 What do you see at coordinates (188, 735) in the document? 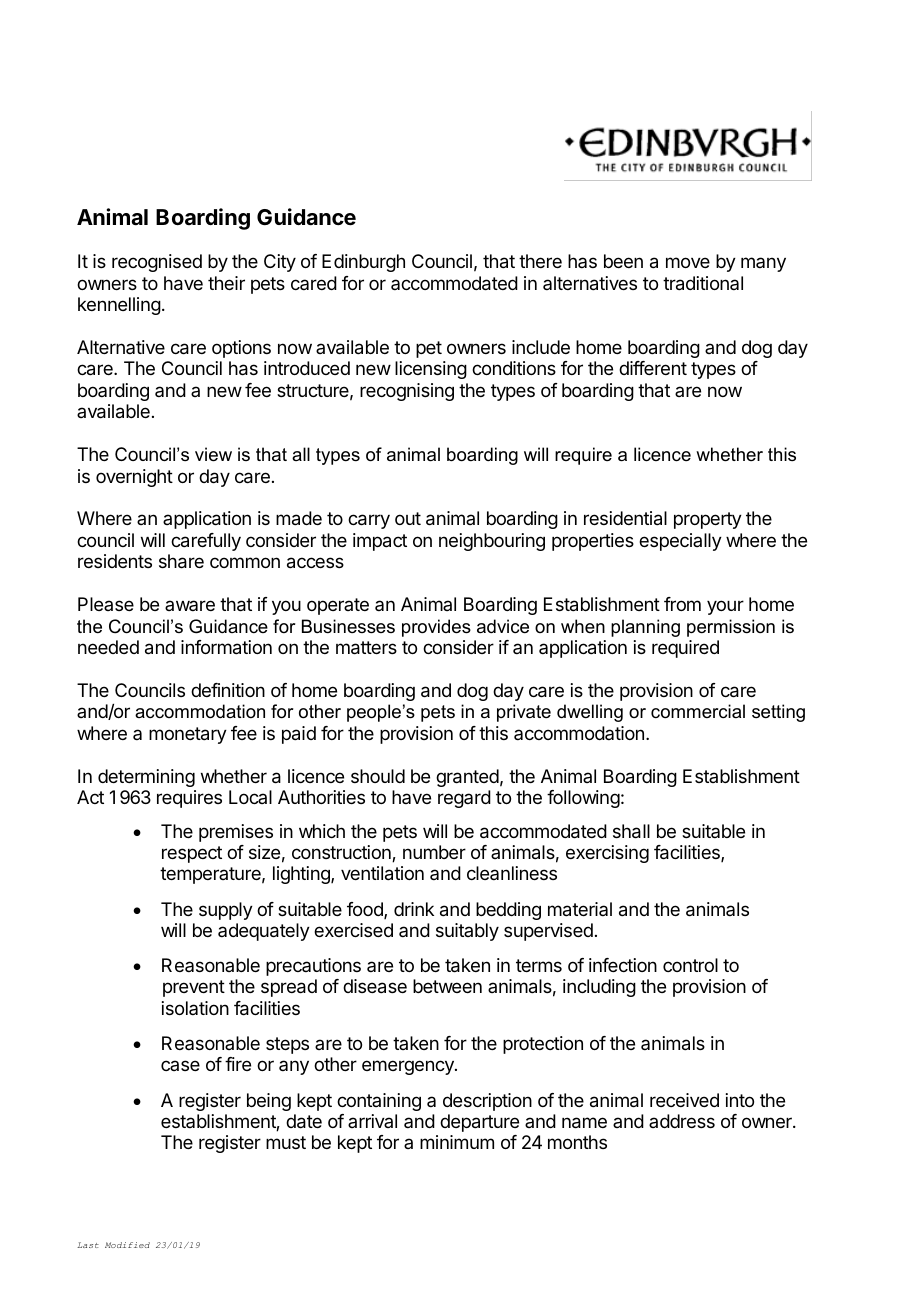
I see `monetary` at bounding box center [188, 735].
